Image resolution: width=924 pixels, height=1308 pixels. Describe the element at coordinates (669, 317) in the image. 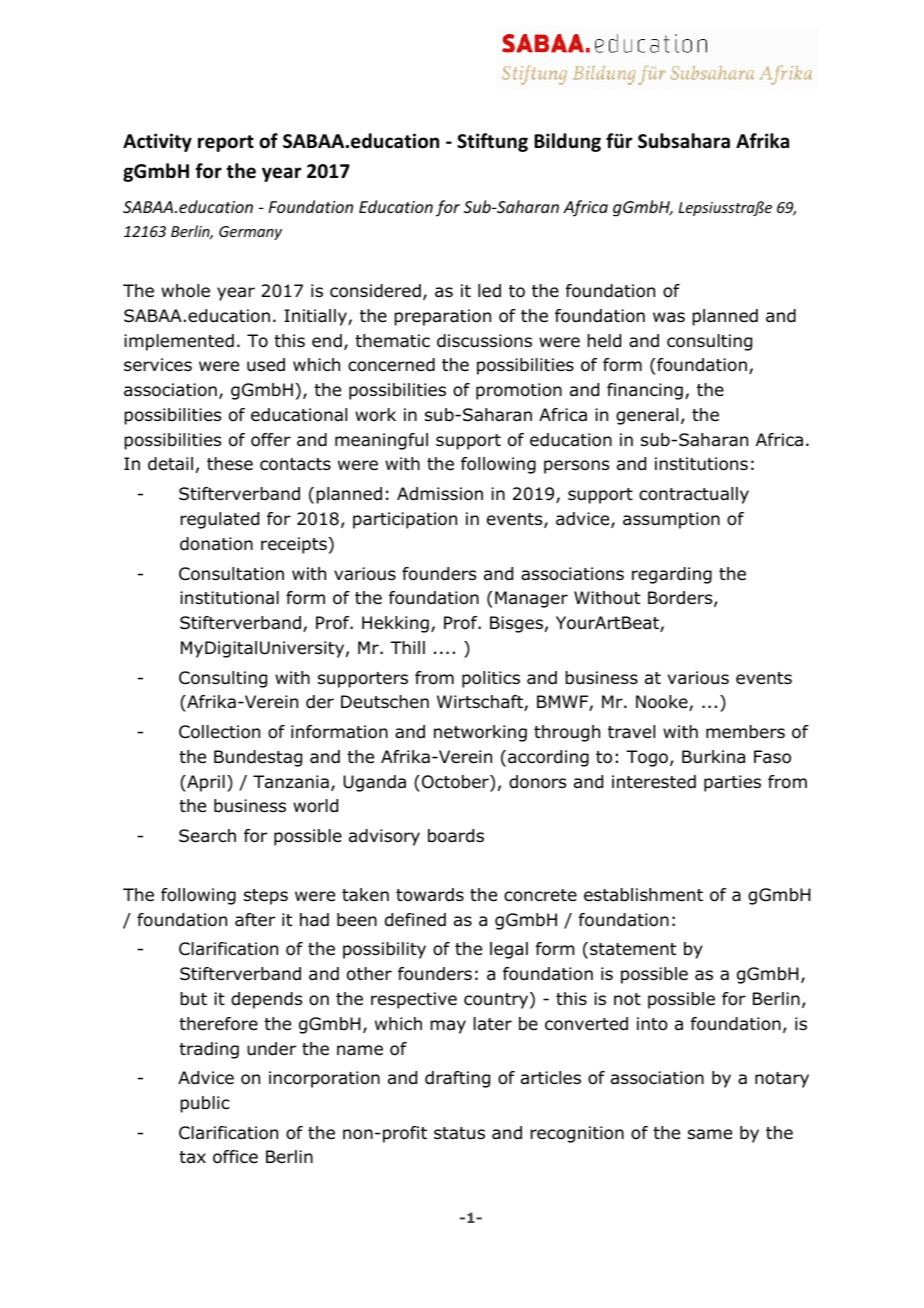

I see `was` at that location.
